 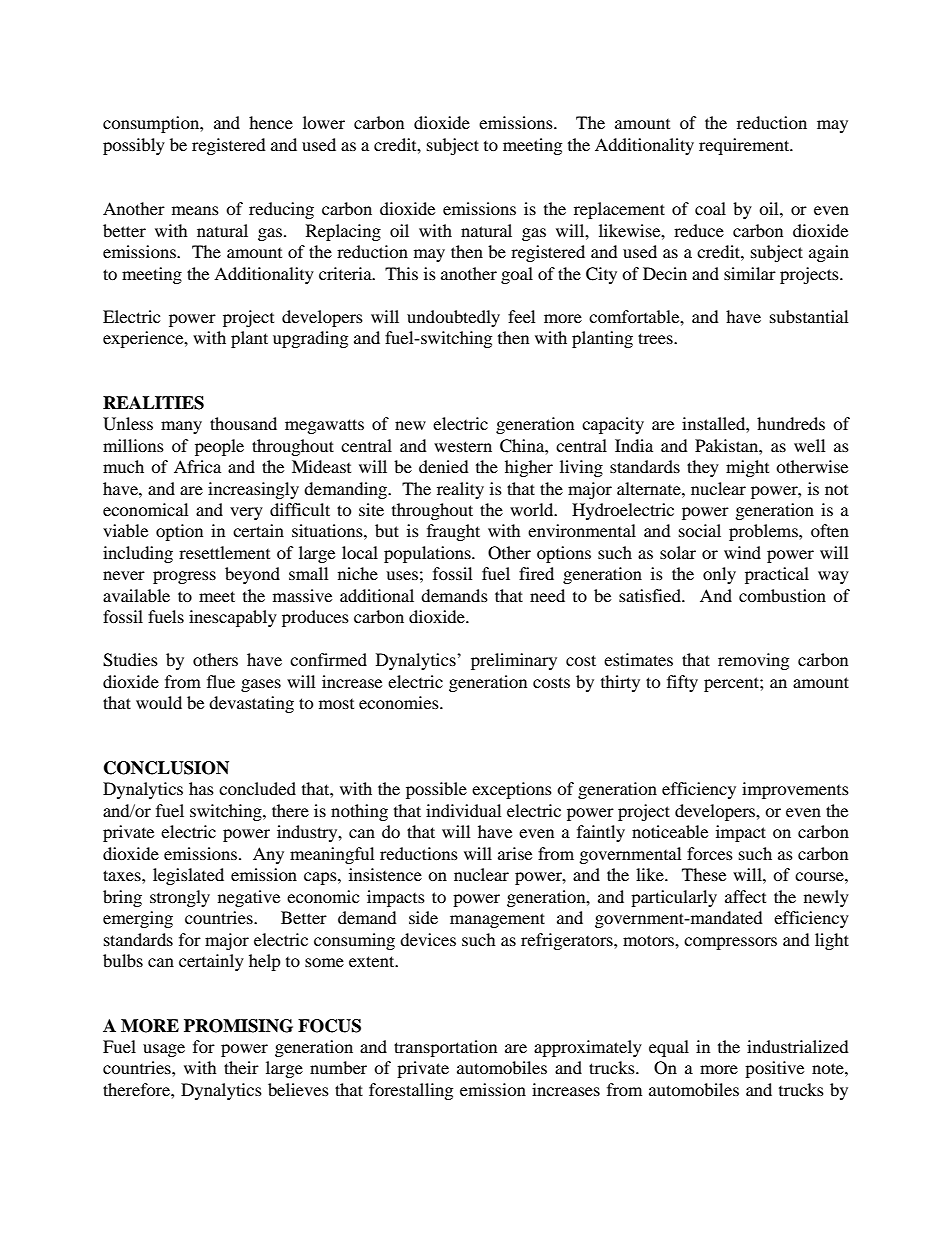 What do you see at coordinates (782, 595) in the image?
I see `combustion` at bounding box center [782, 595].
